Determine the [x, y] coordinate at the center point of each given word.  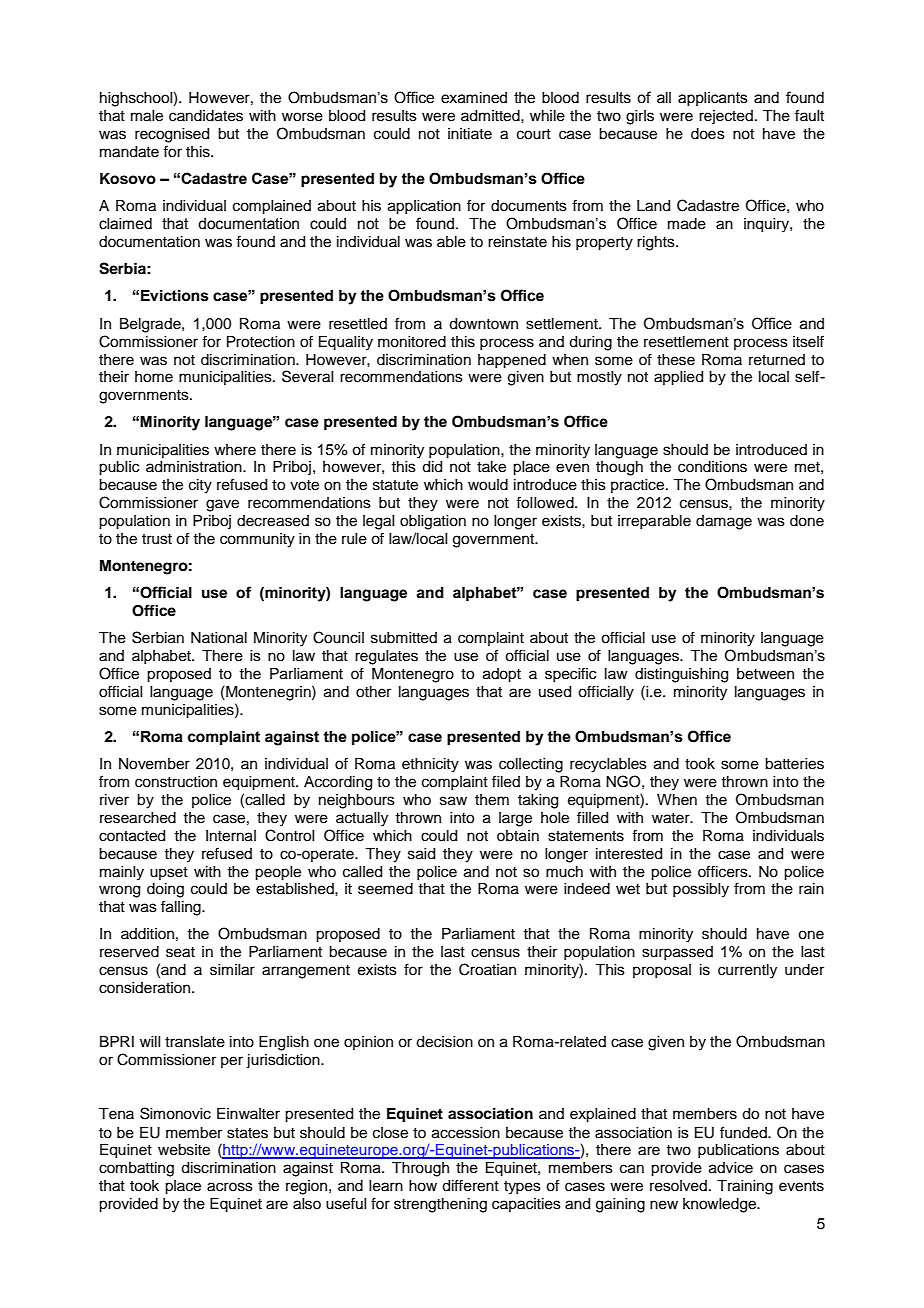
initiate [470, 134]
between [765, 674]
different [470, 1185]
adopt [502, 675]
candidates [206, 116]
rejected [726, 117]
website [184, 1150]
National [219, 638]
